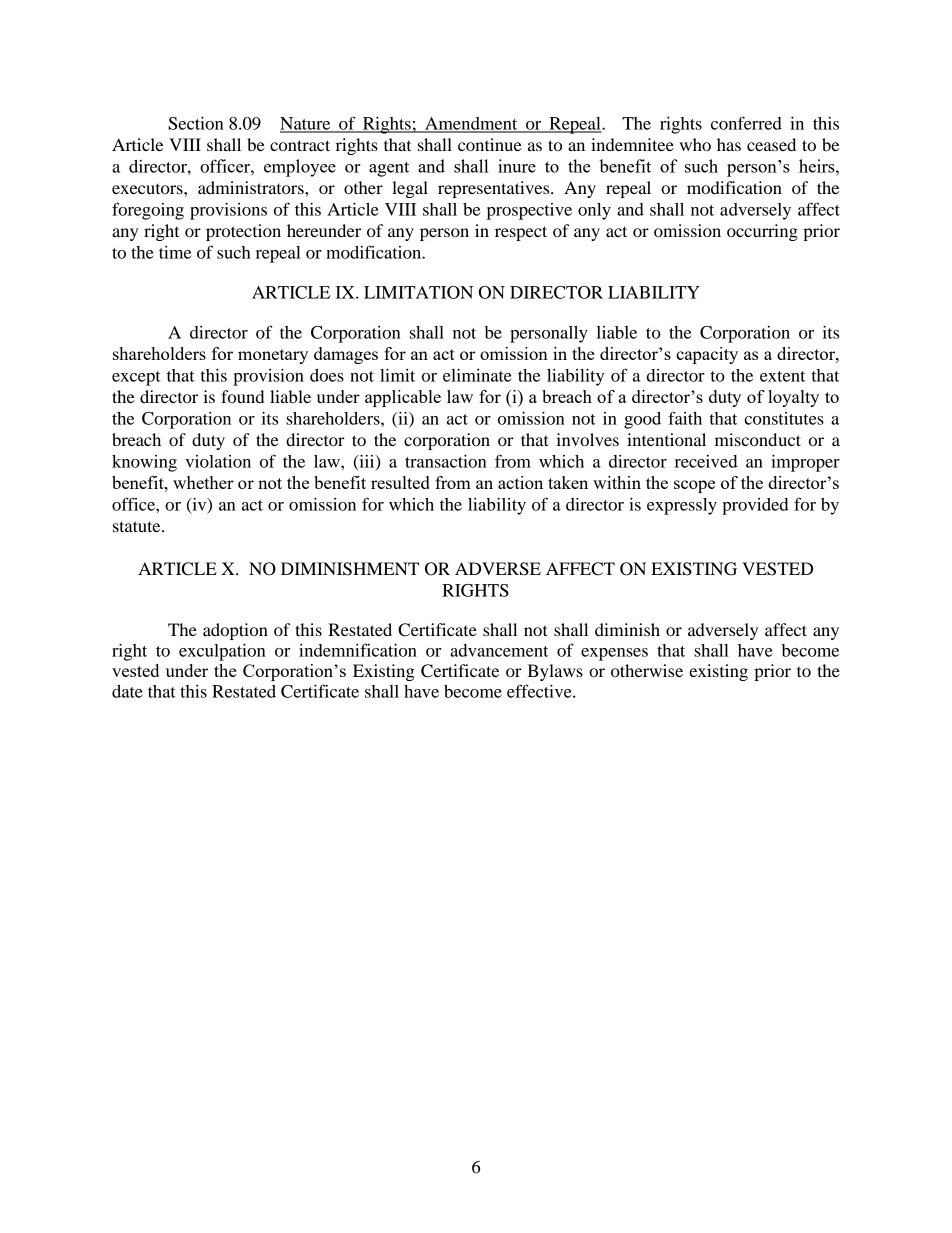 The width and height of the document is (952, 1233). Describe the element at coordinates (400, 482) in the document. I see `resulted` at that location.
